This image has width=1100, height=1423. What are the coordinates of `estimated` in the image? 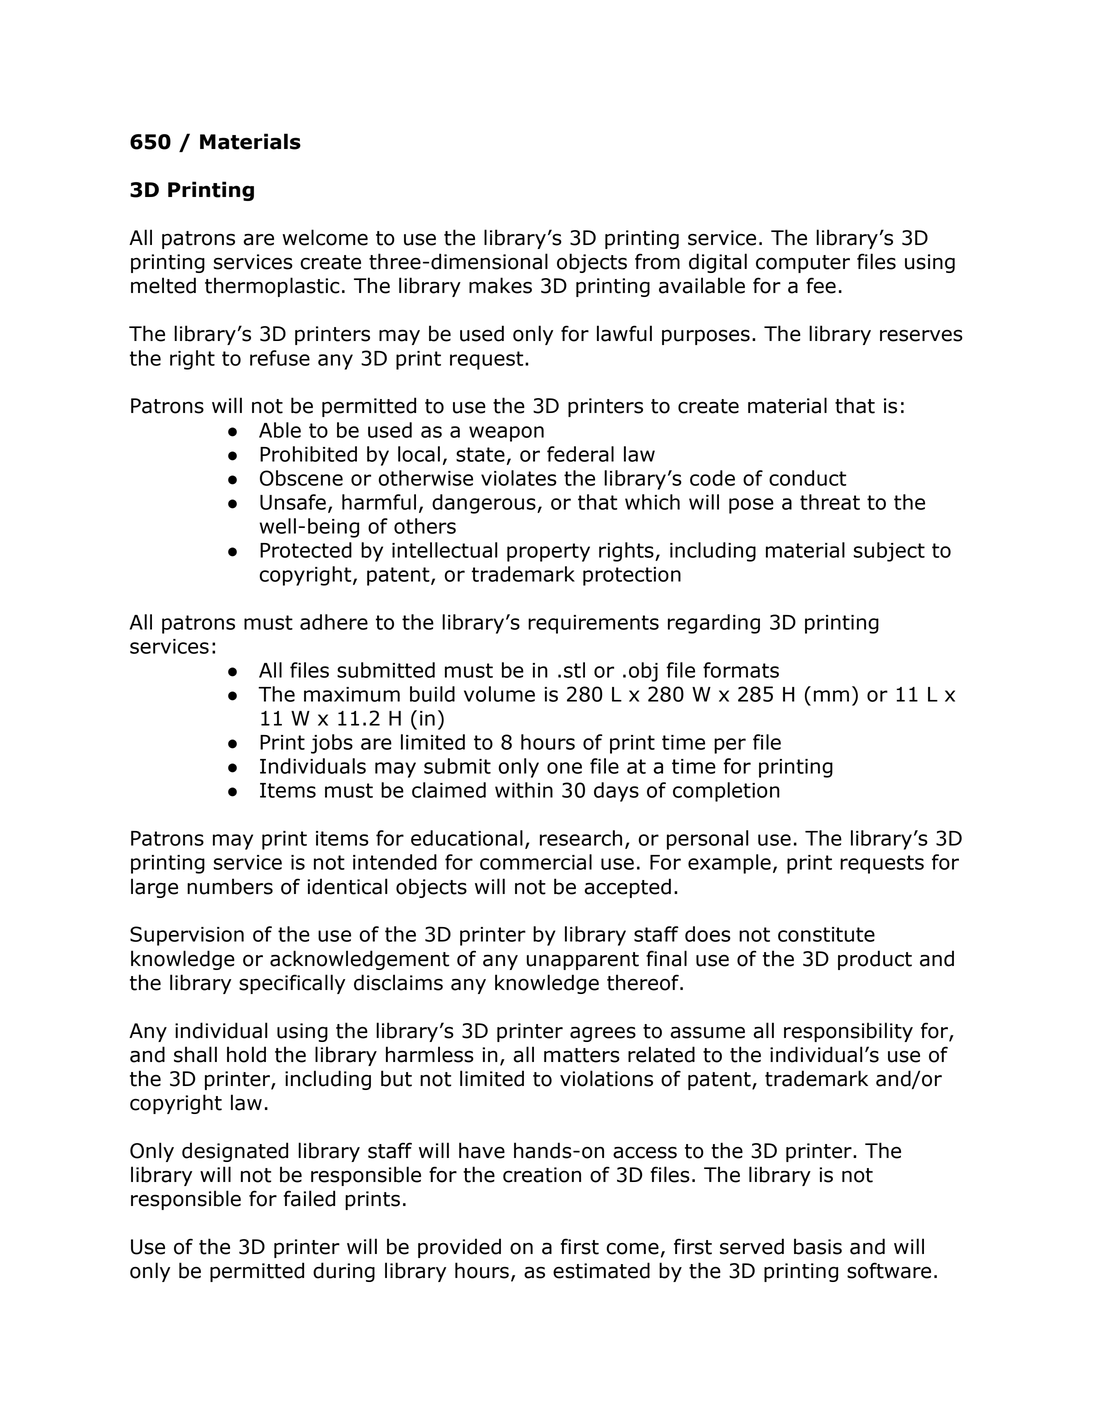 It's located at (601, 1270).
